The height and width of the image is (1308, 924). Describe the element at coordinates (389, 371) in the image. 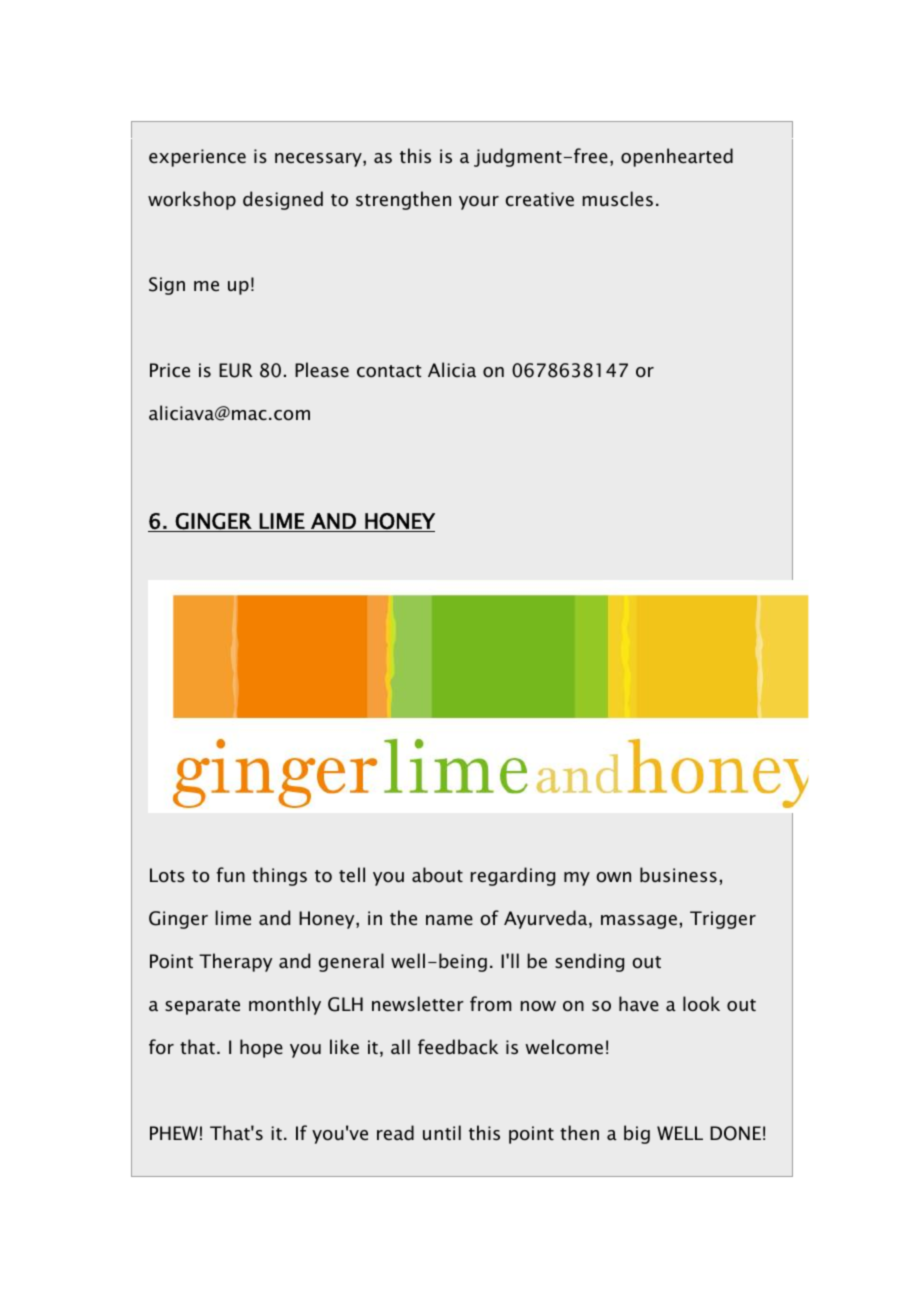

I see `contact` at that location.
